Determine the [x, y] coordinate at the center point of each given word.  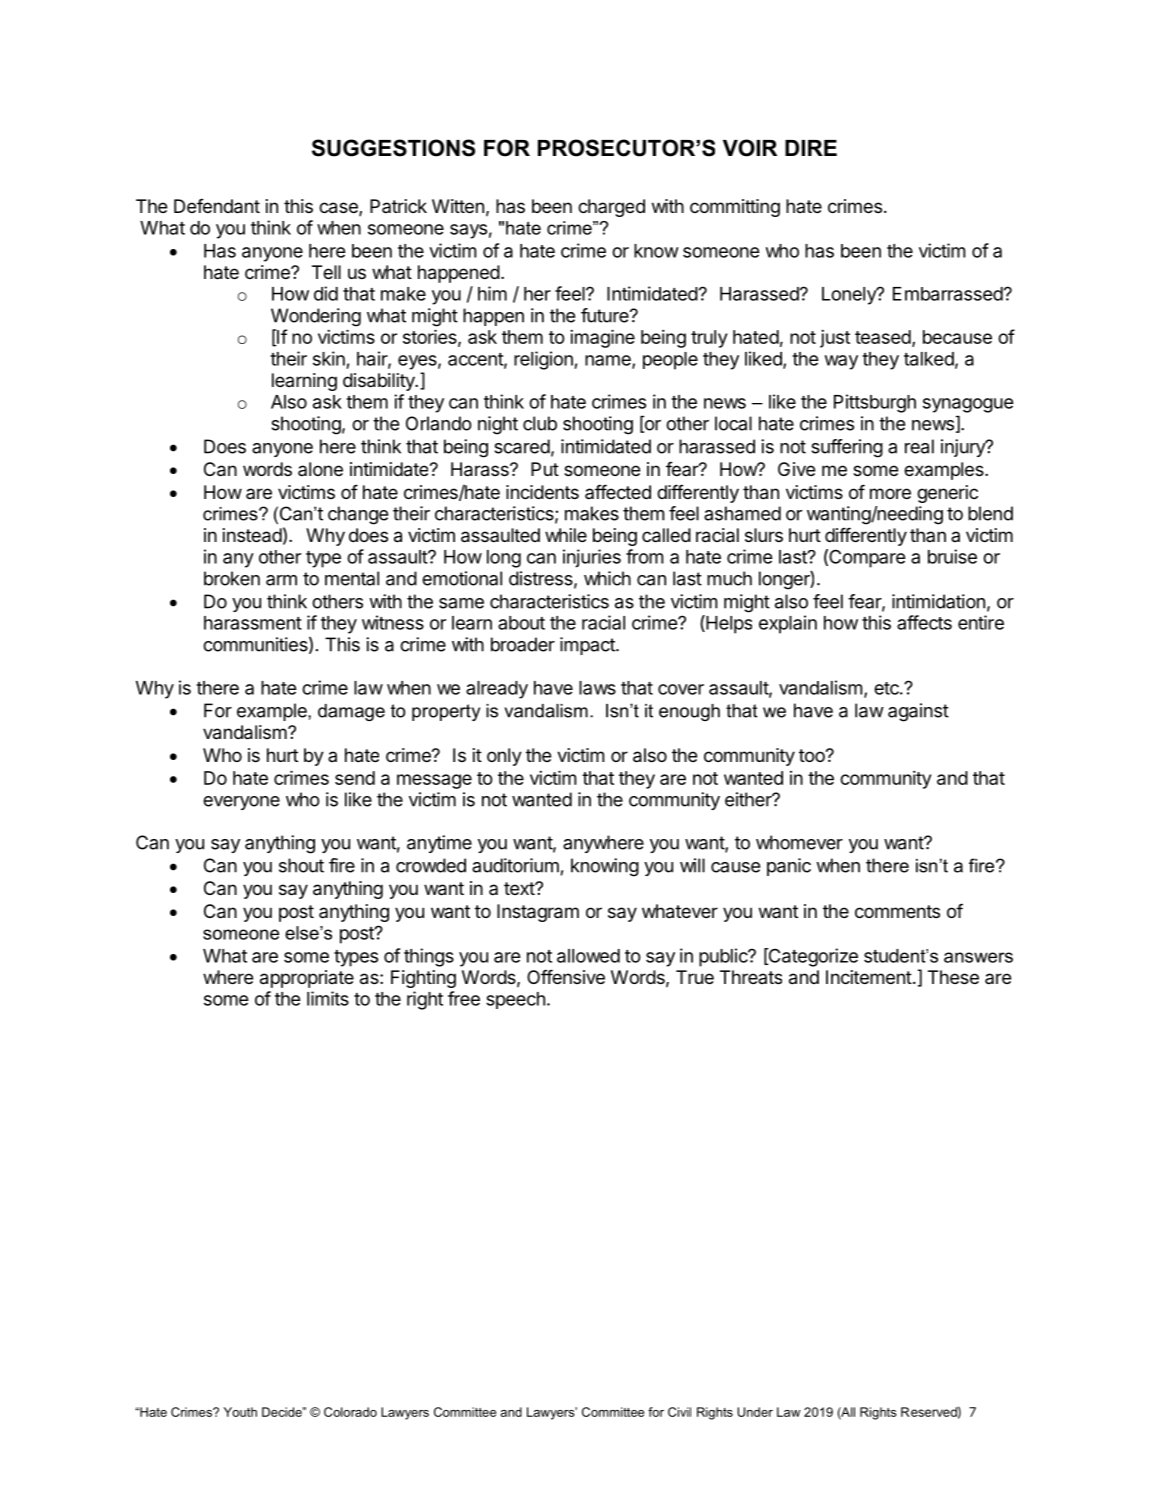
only [504, 757]
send [355, 778]
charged [611, 208]
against [918, 712]
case [339, 209]
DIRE [811, 148]
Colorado [350, 1412]
